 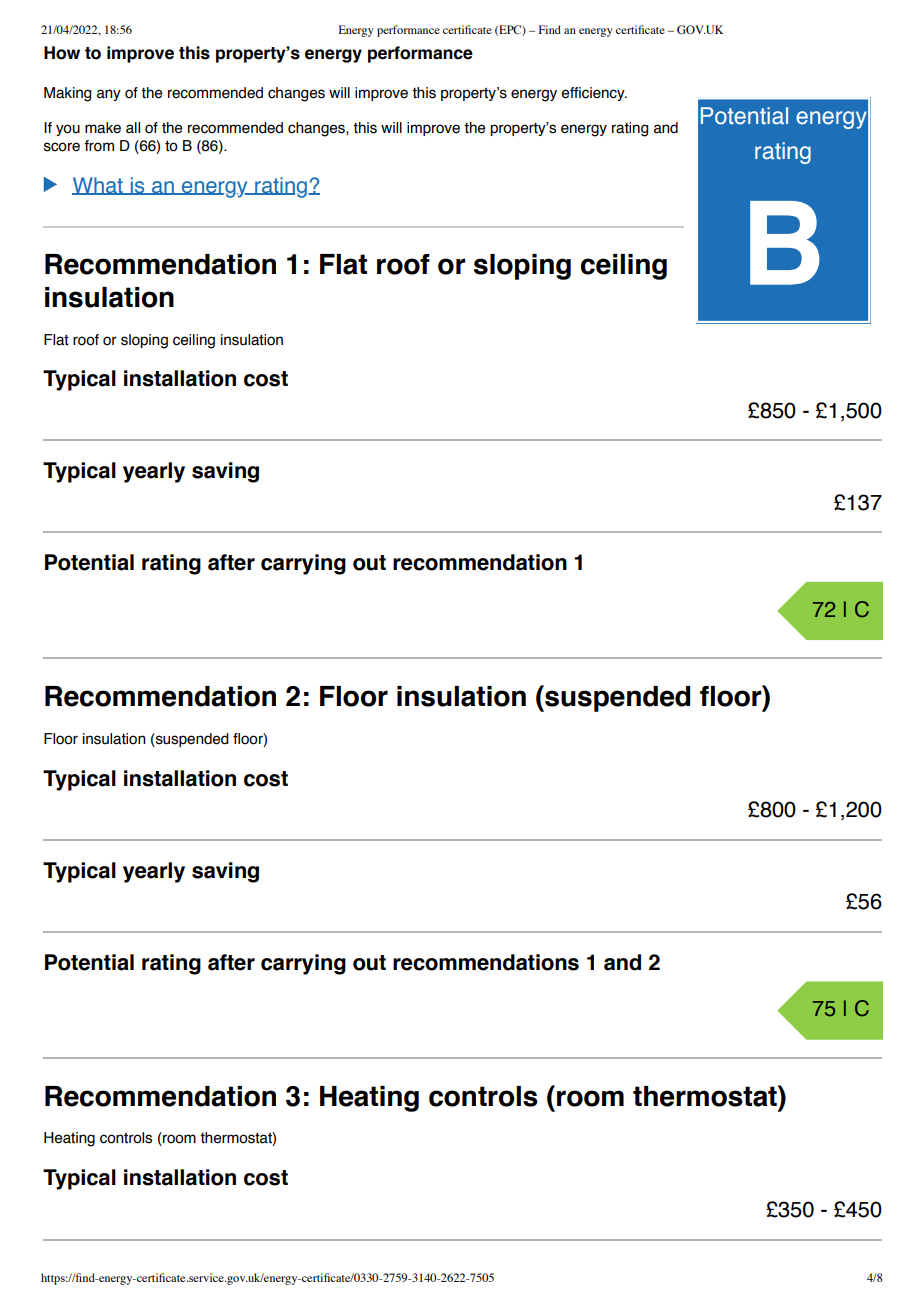 I want to click on What, so click(x=98, y=186).
